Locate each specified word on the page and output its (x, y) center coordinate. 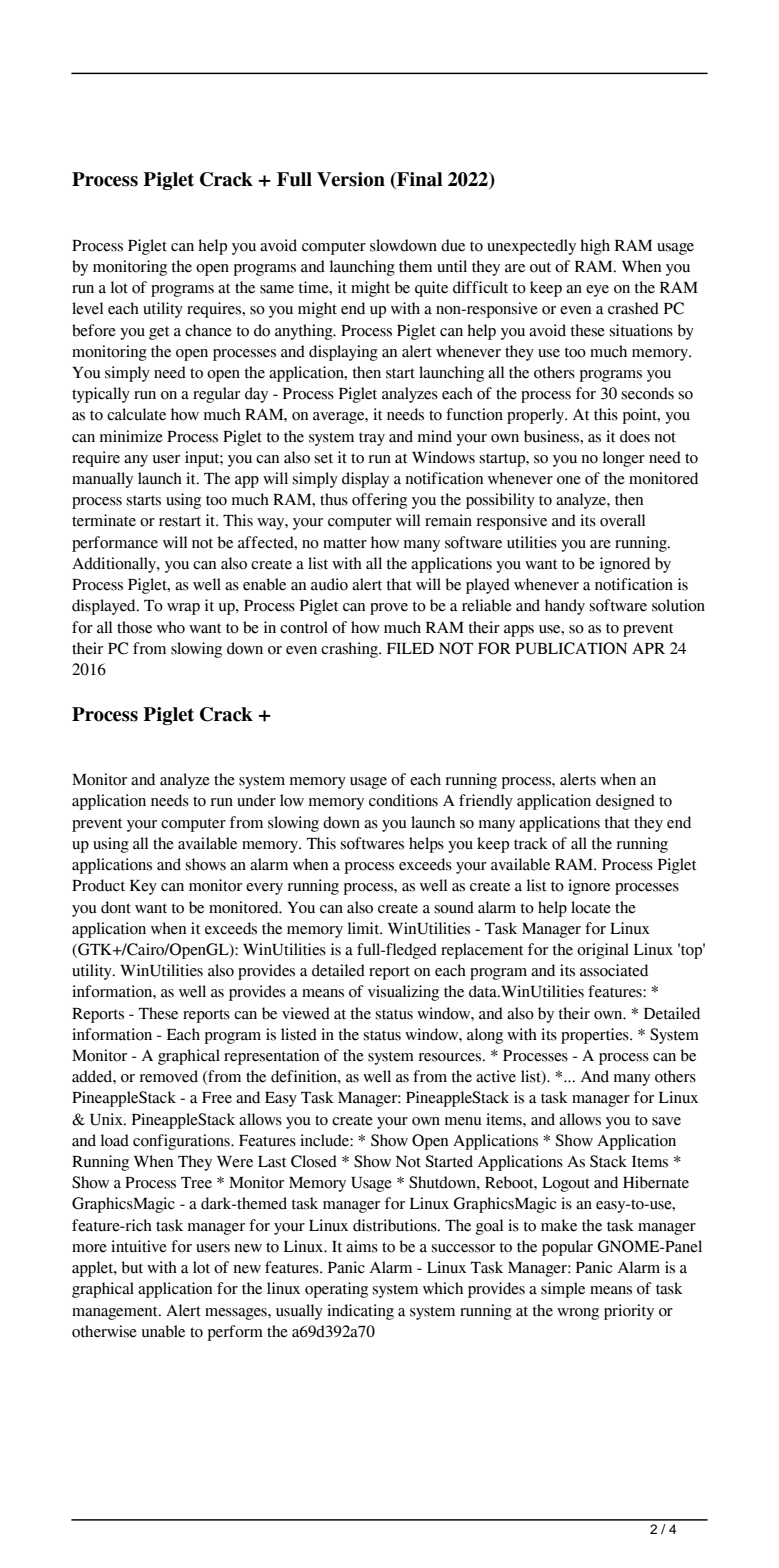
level (87, 308)
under (256, 800)
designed (625, 802)
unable (163, 1331)
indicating (360, 1312)
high (595, 247)
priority (629, 1312)
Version (351, 179)
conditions (403, 800)
